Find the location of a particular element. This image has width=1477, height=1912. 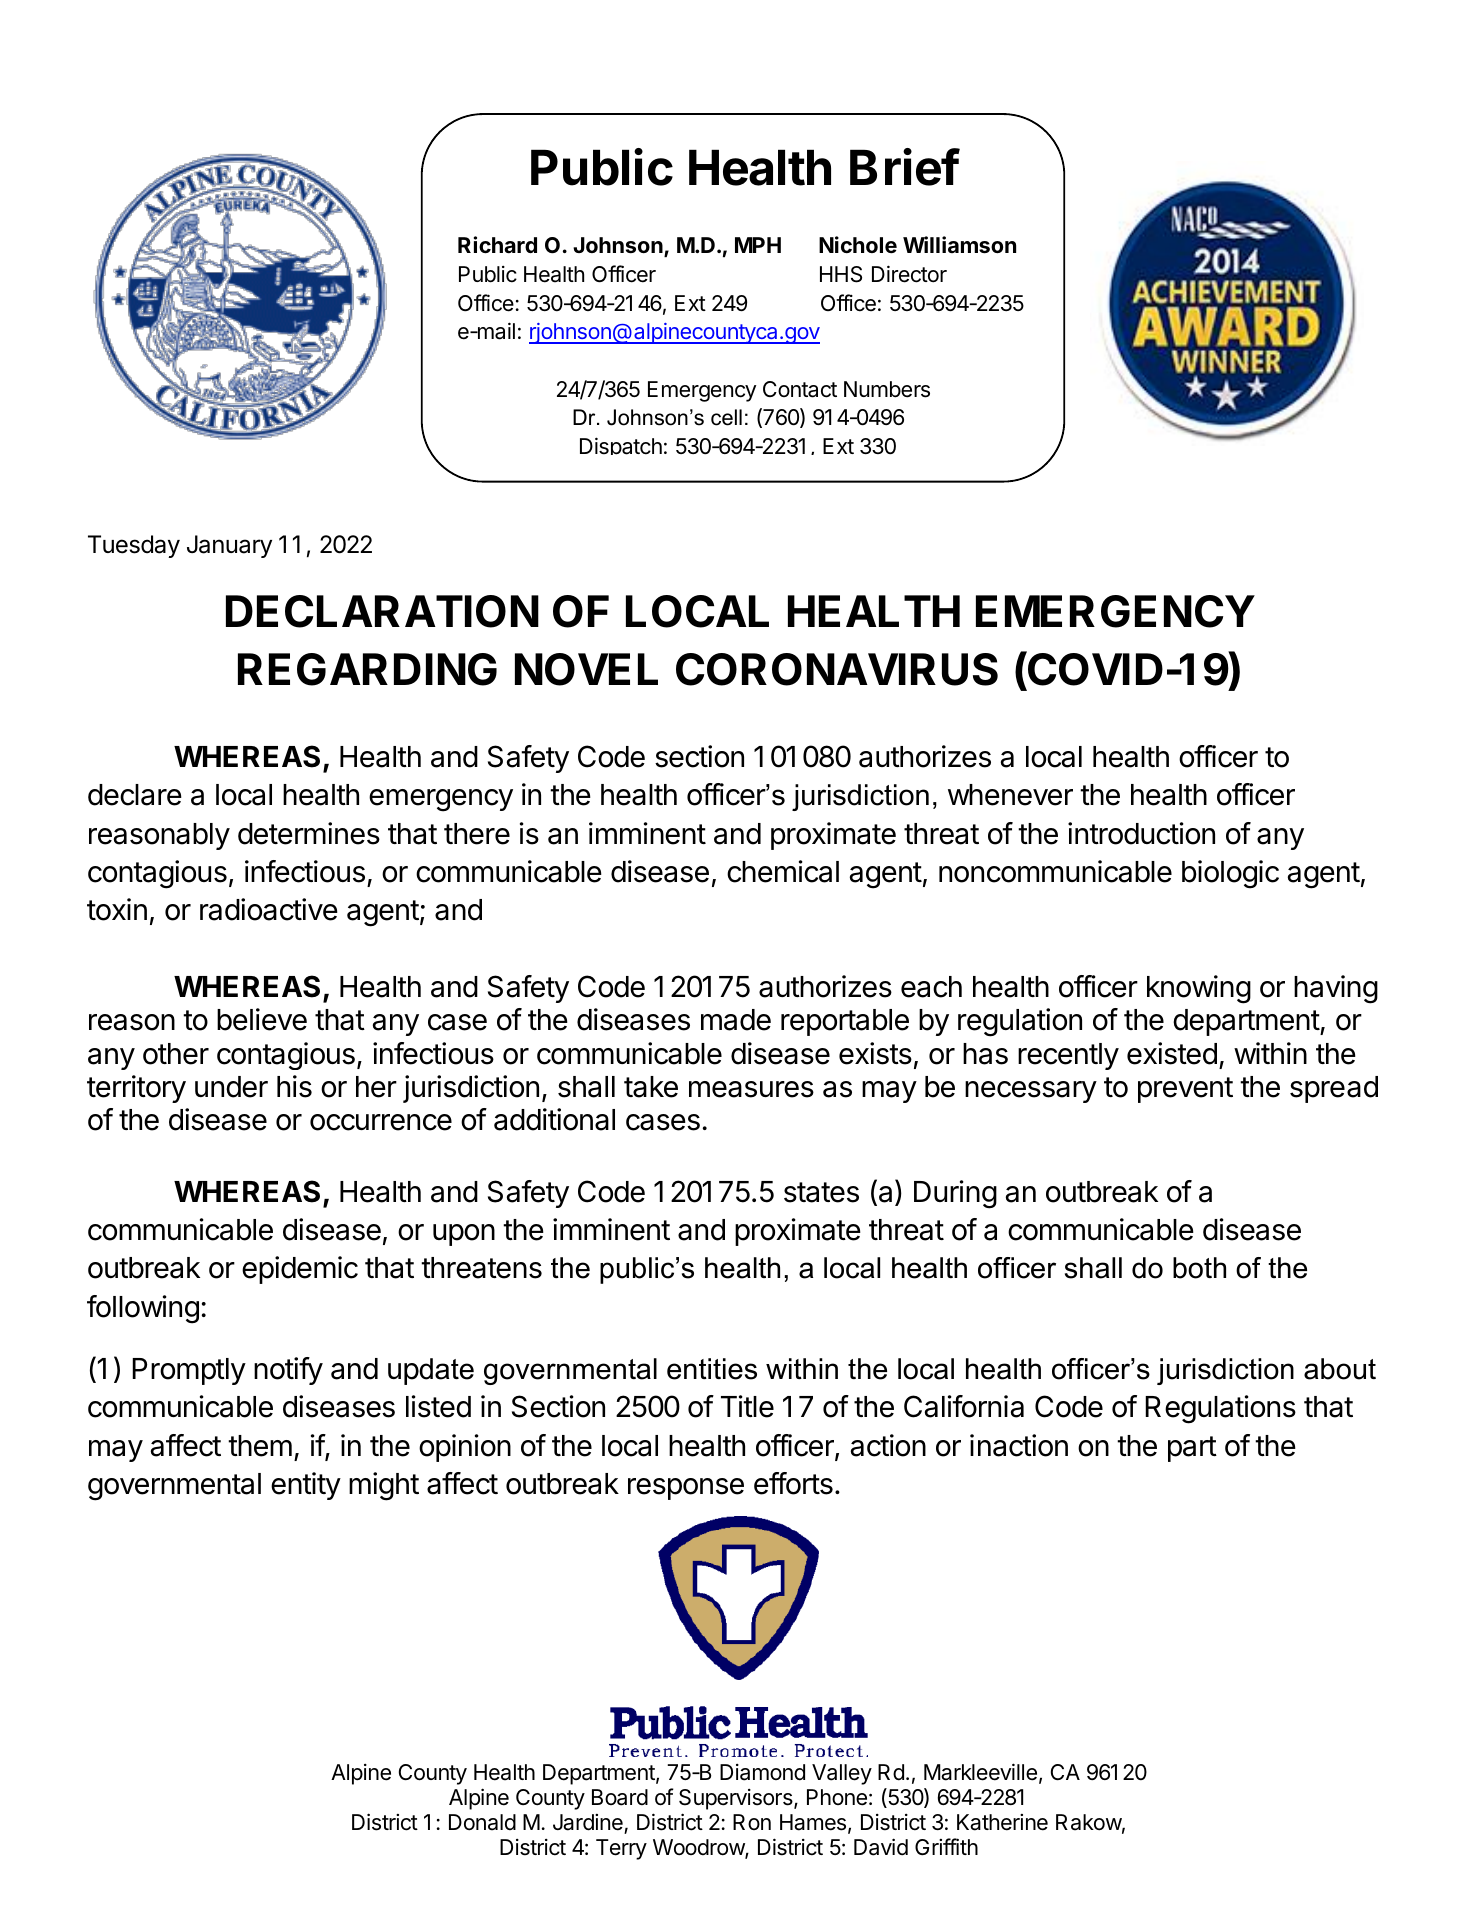

them is located at coordinates (260, 1446).
